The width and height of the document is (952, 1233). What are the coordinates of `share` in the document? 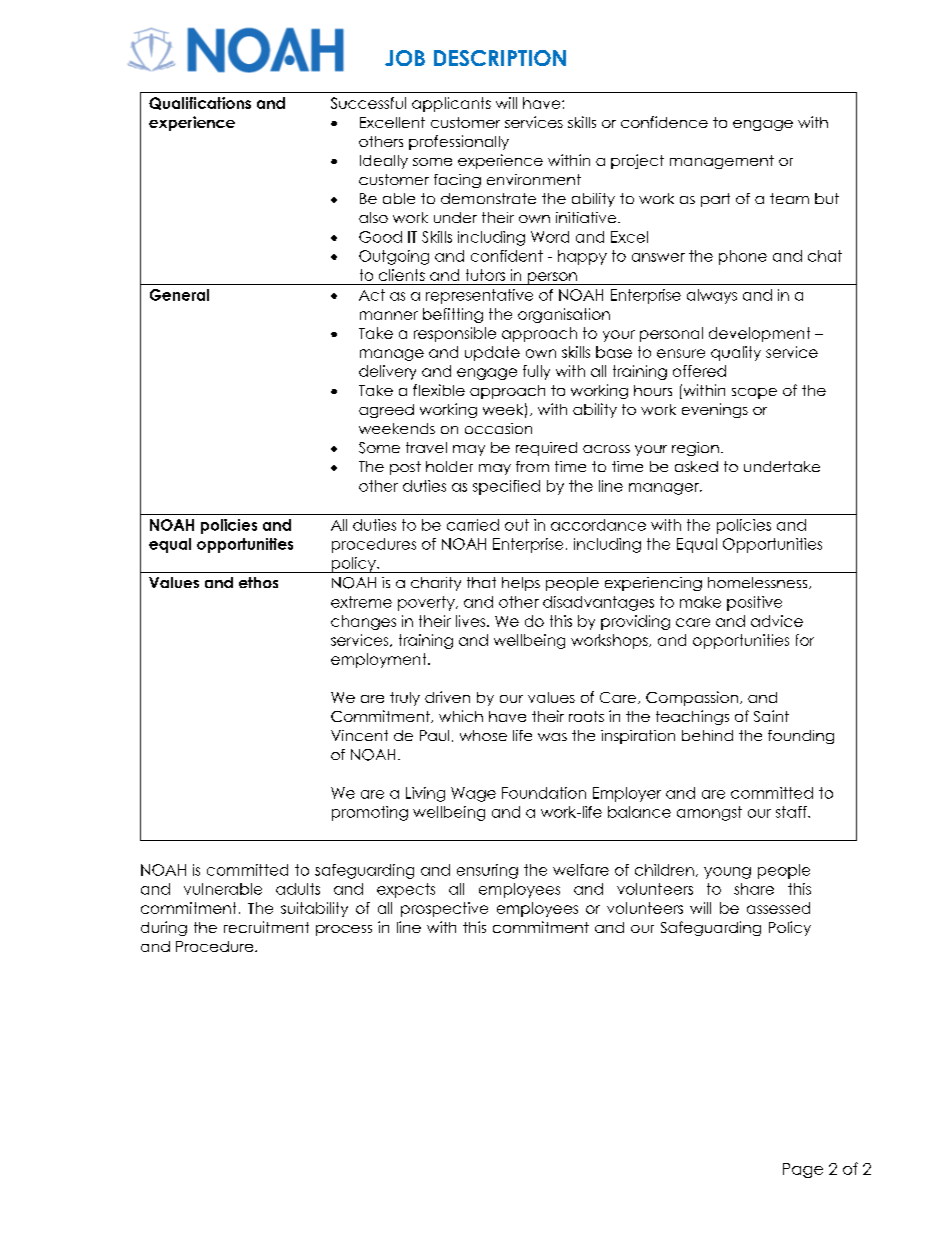 It's located at (754, 889).
